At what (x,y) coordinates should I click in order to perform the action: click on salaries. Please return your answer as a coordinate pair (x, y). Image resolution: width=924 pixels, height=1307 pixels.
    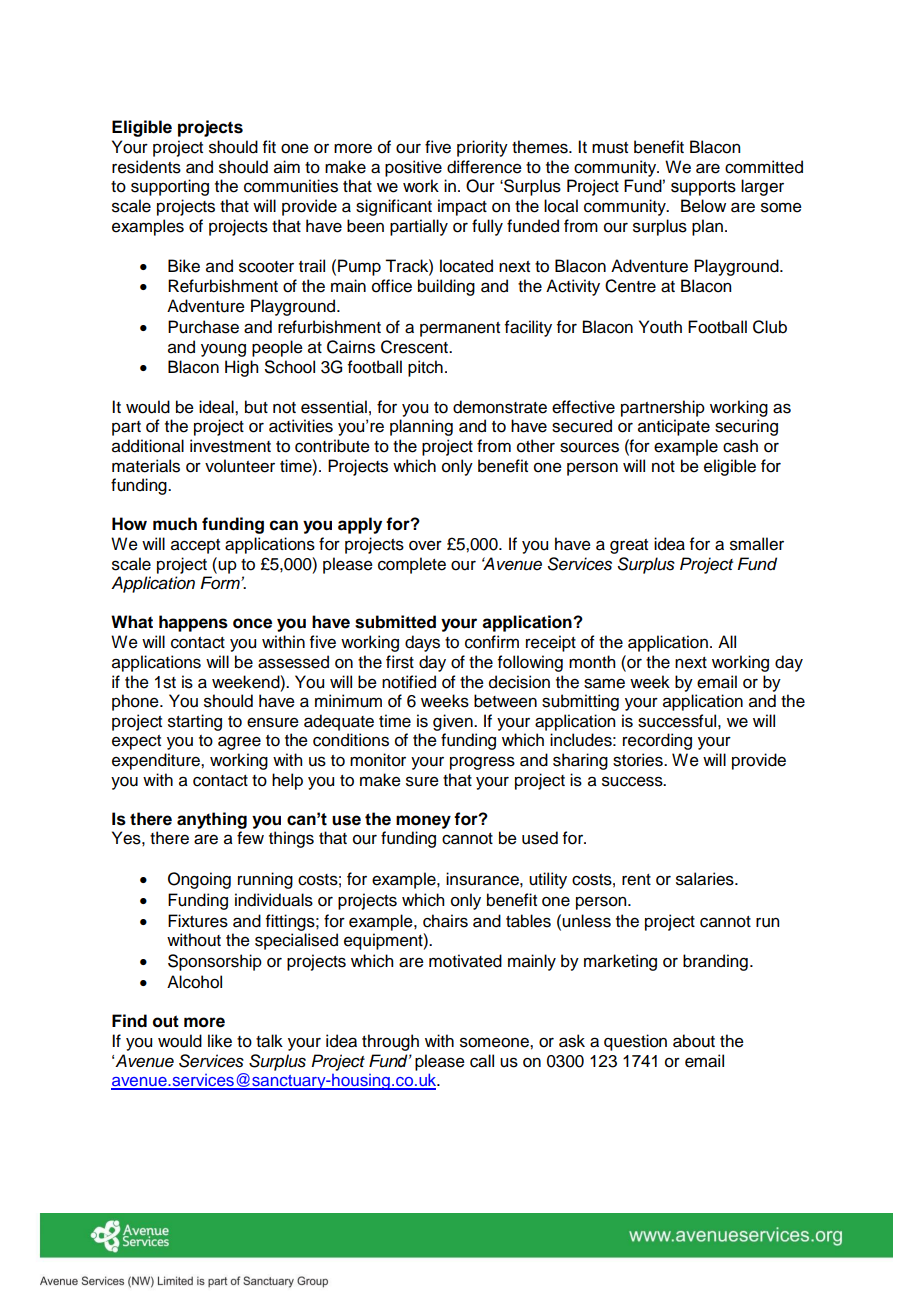
    Looking at the image, I should click on (706, 879).
